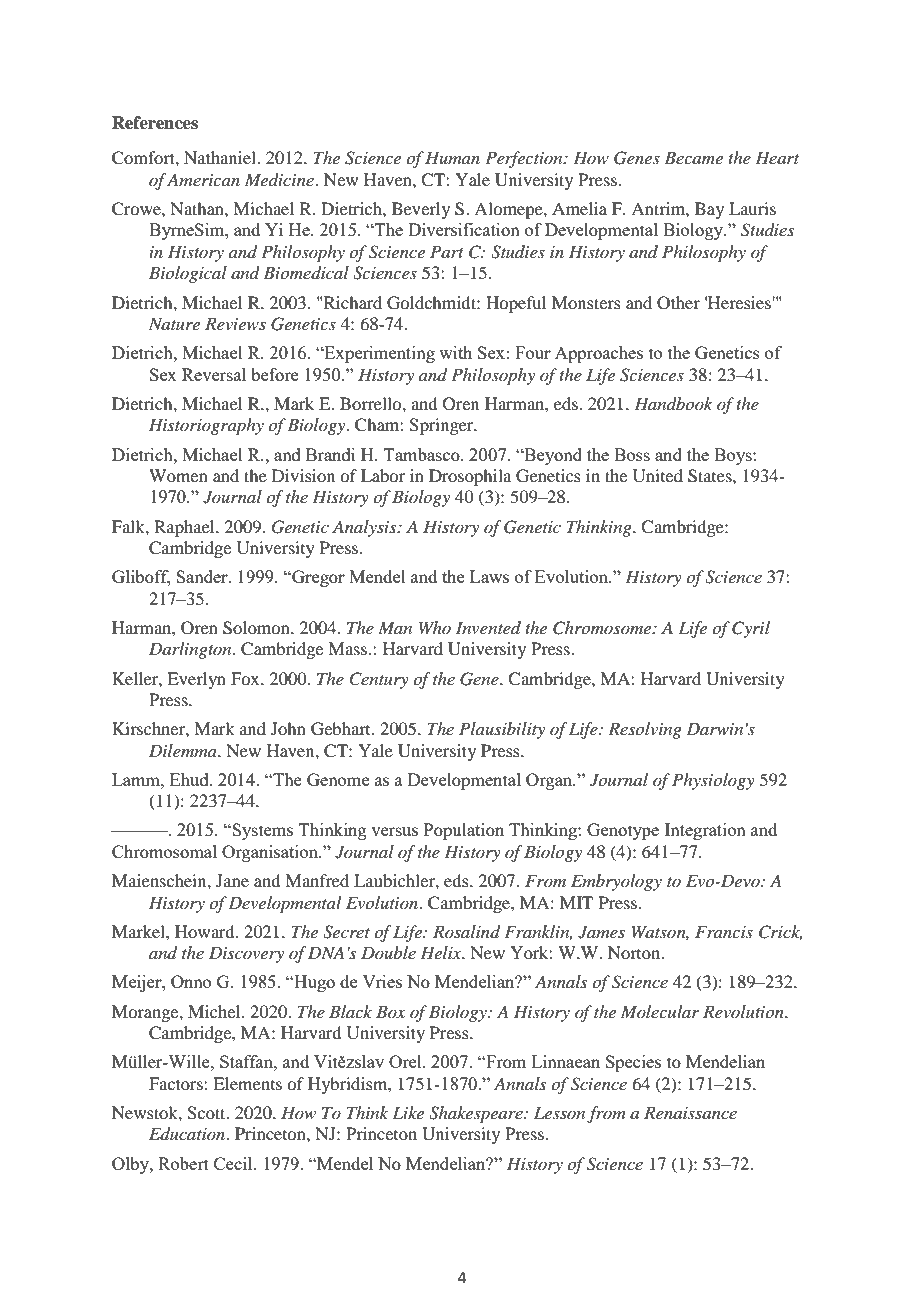 The height and width of the screenshot is (1308, 924). I want to click on Shakespeare, so click(477, 1114).
